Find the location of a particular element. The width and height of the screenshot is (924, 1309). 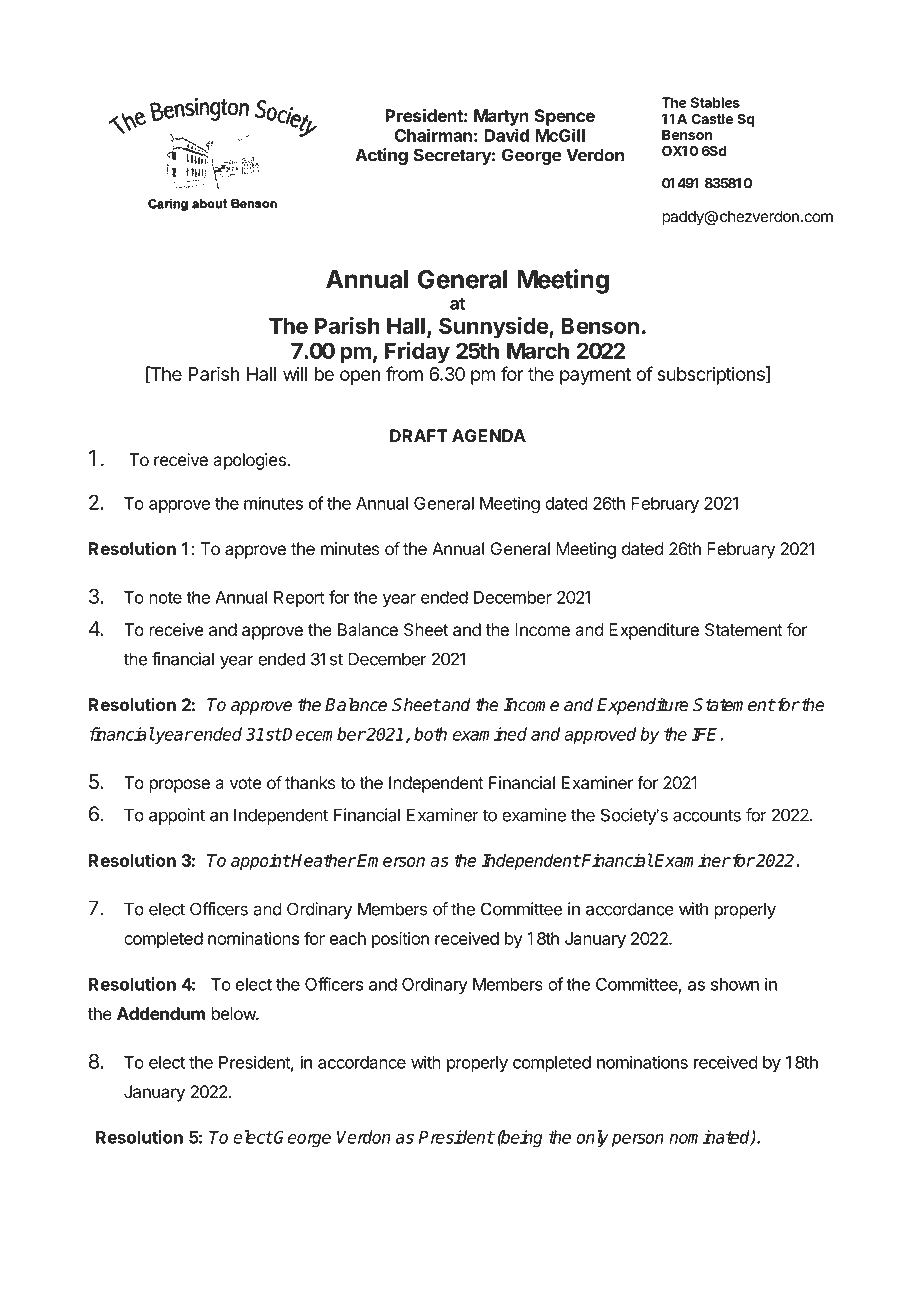

Acting is located at coordinates (381, 156).
